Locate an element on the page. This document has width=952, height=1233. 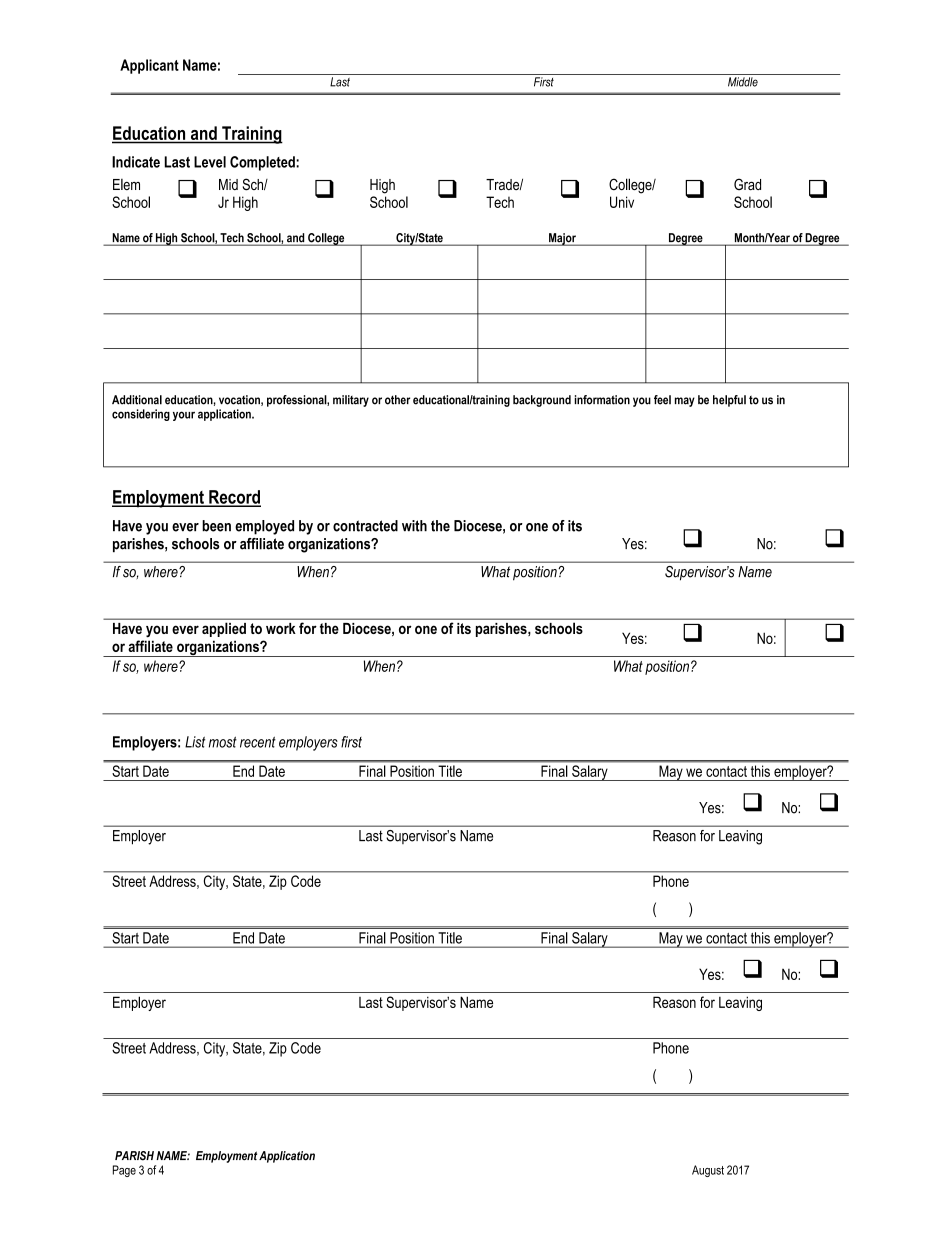
recent is located at coordinates (258, 742).
